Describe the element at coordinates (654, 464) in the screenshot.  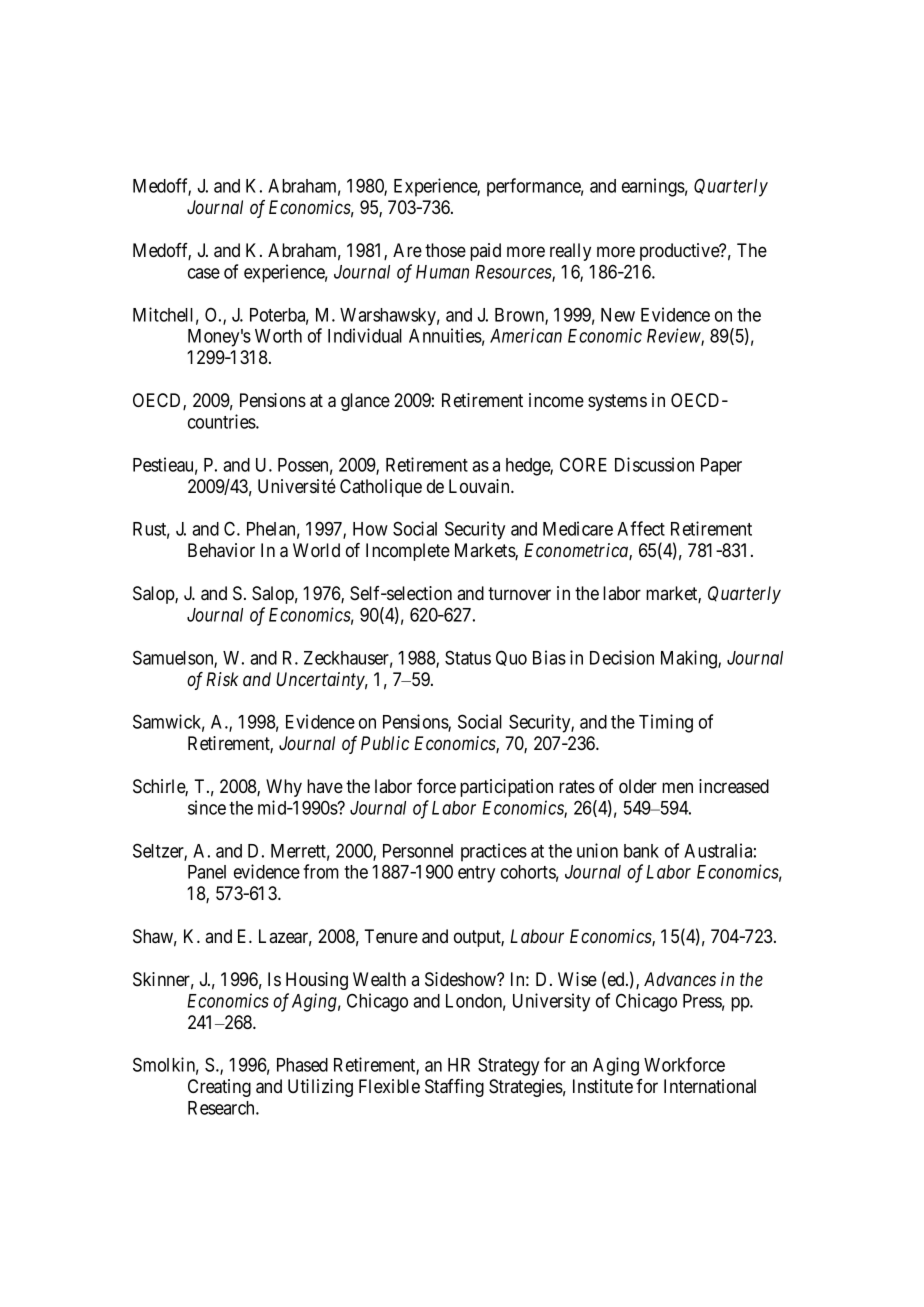
I see `Discussion` at that location.
